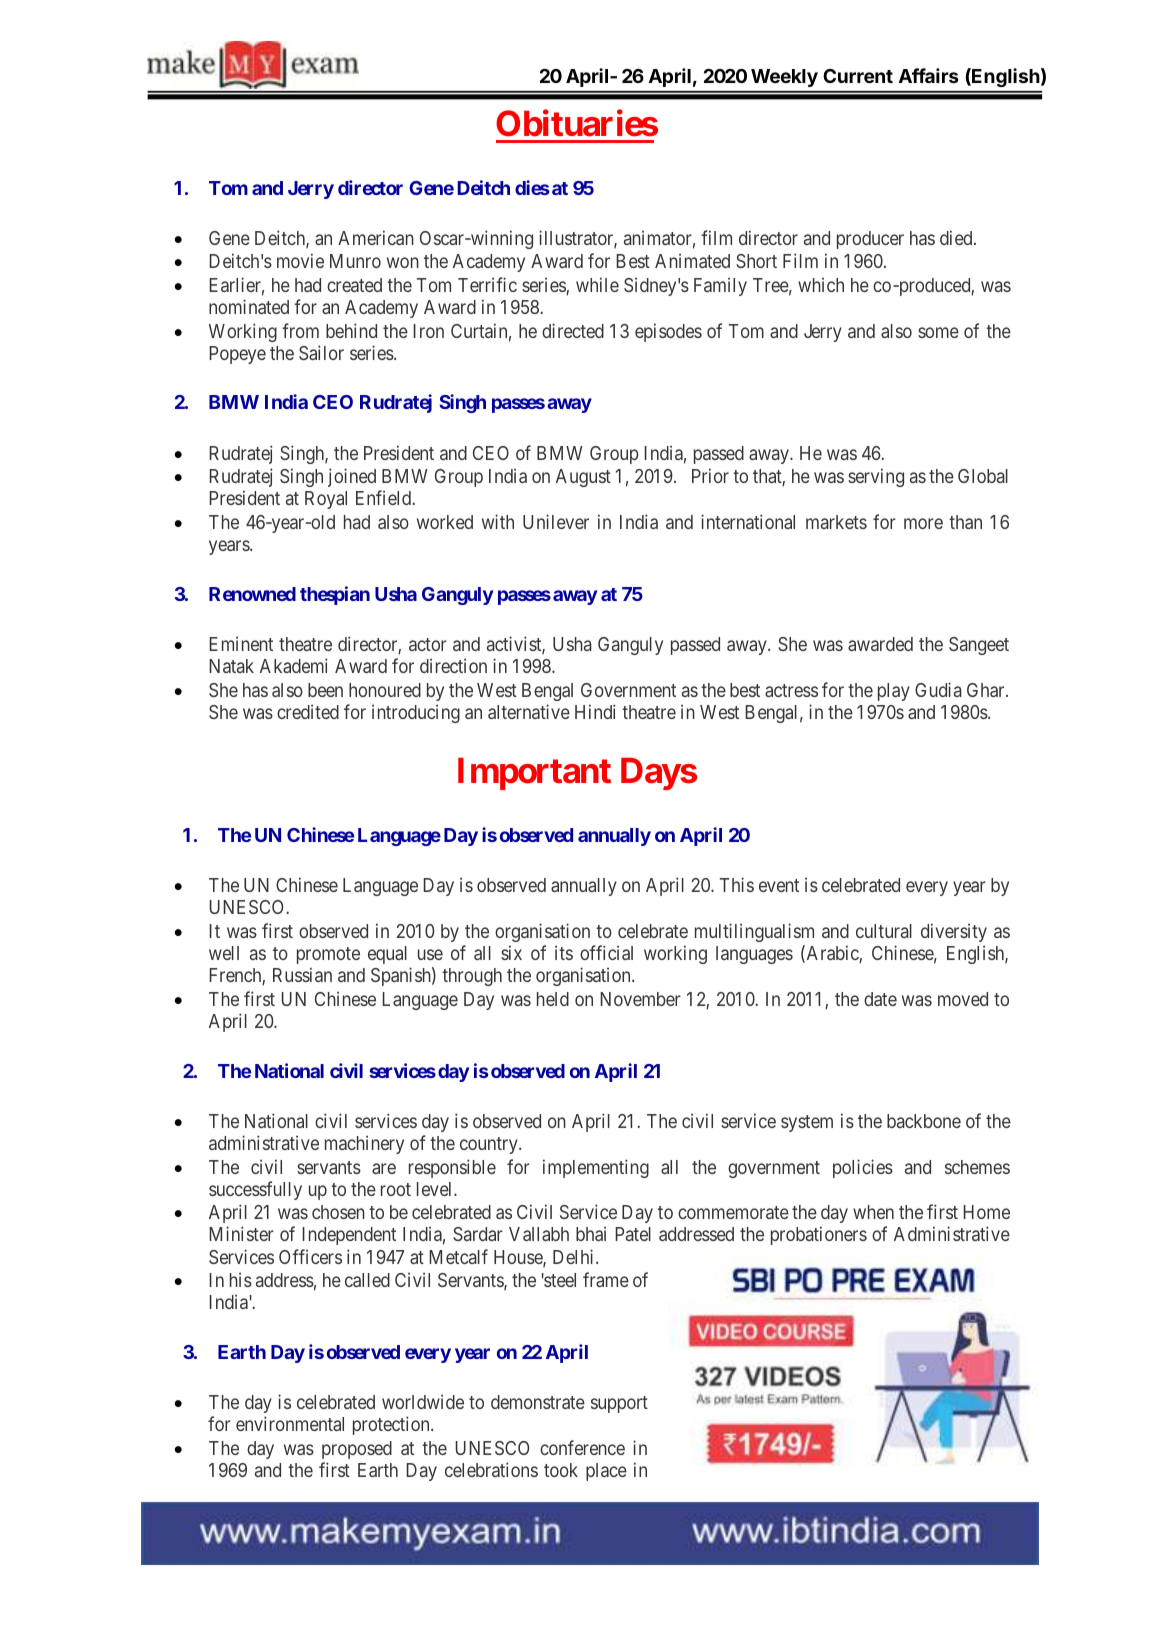 The height and width of the screenshot is (1625, 1149). I want to click on promote, so click(328, 955).
